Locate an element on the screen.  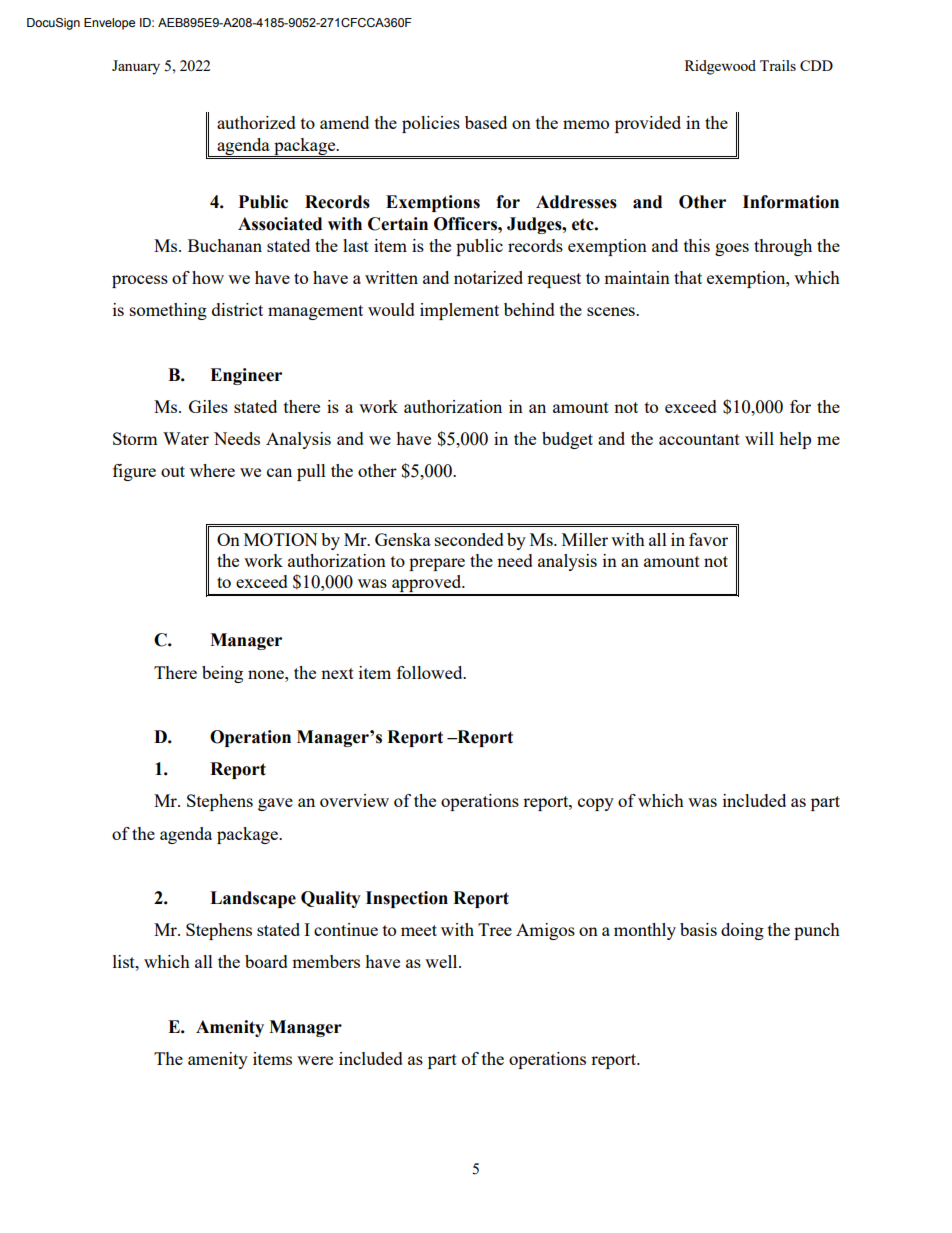
Trails is located at coordinates (778, 65).
